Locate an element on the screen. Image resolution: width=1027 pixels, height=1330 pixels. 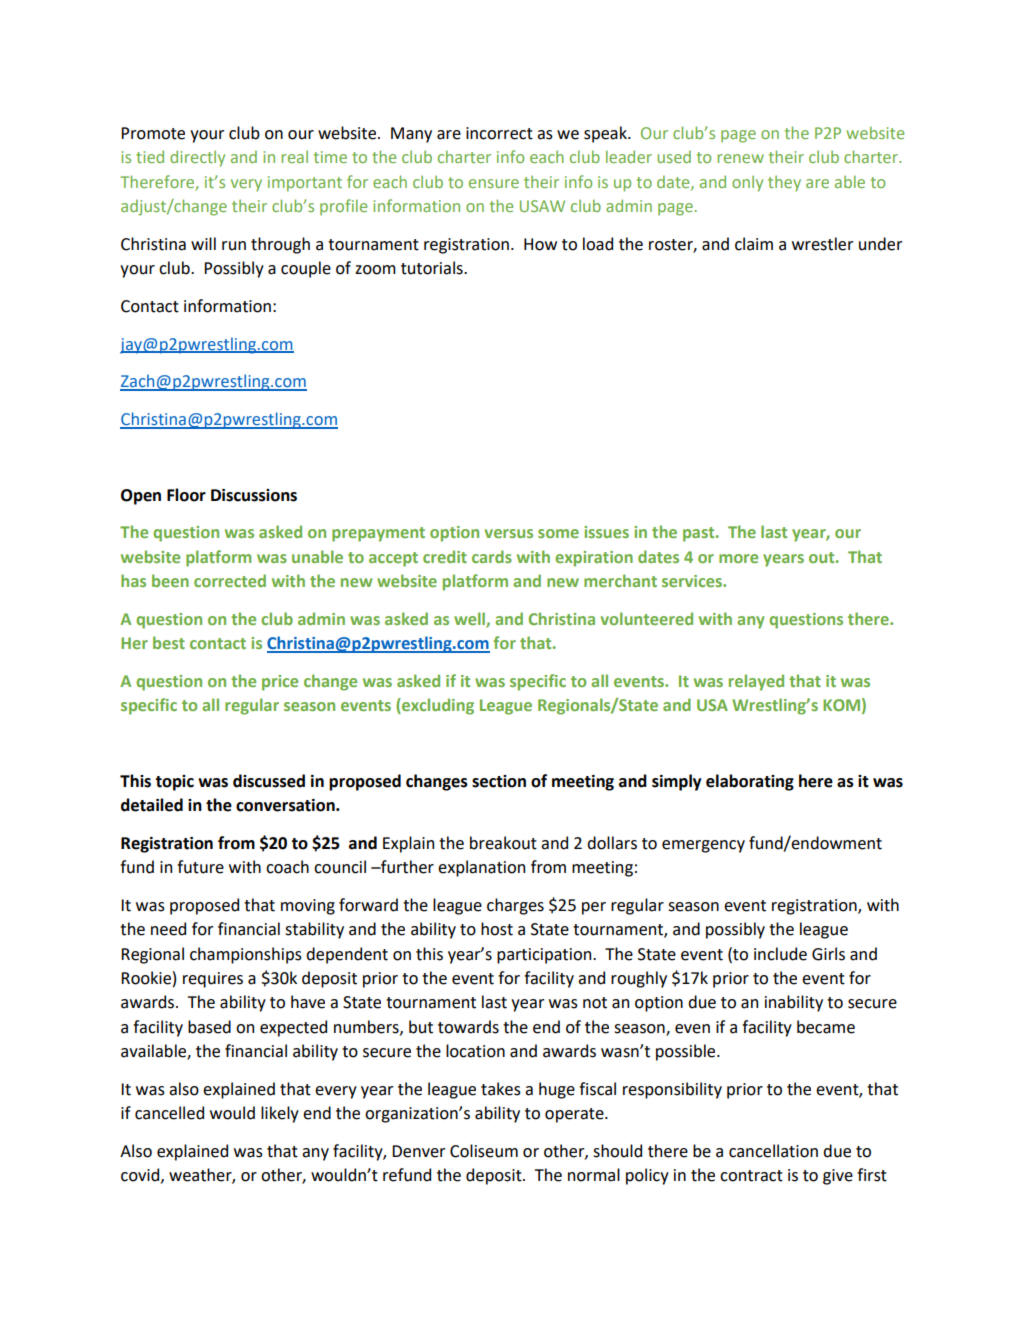
cancellation is located at coordinates (773, 1151).
